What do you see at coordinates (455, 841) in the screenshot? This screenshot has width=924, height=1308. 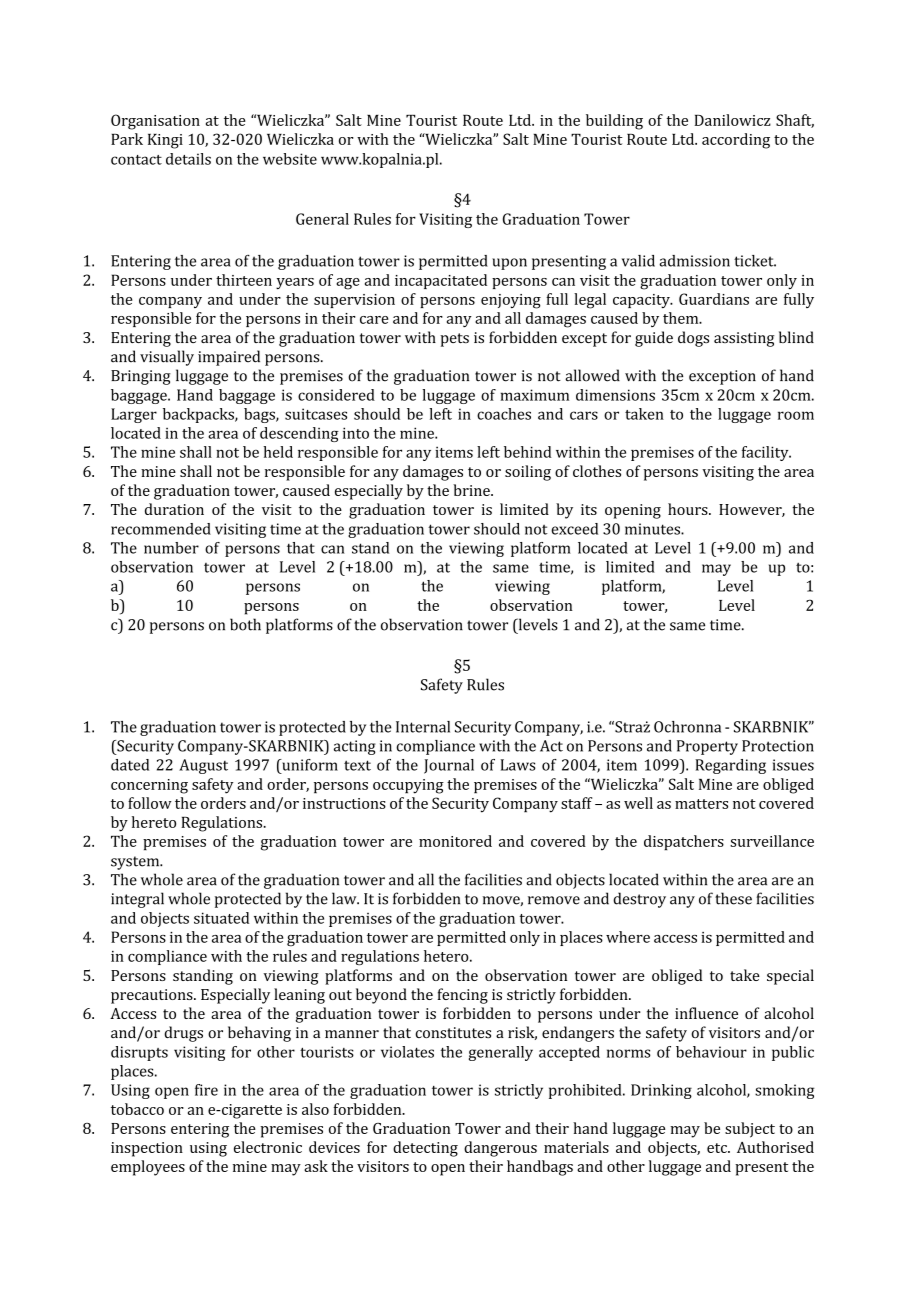 I see `monitored` at bounding box center [455, 841].
